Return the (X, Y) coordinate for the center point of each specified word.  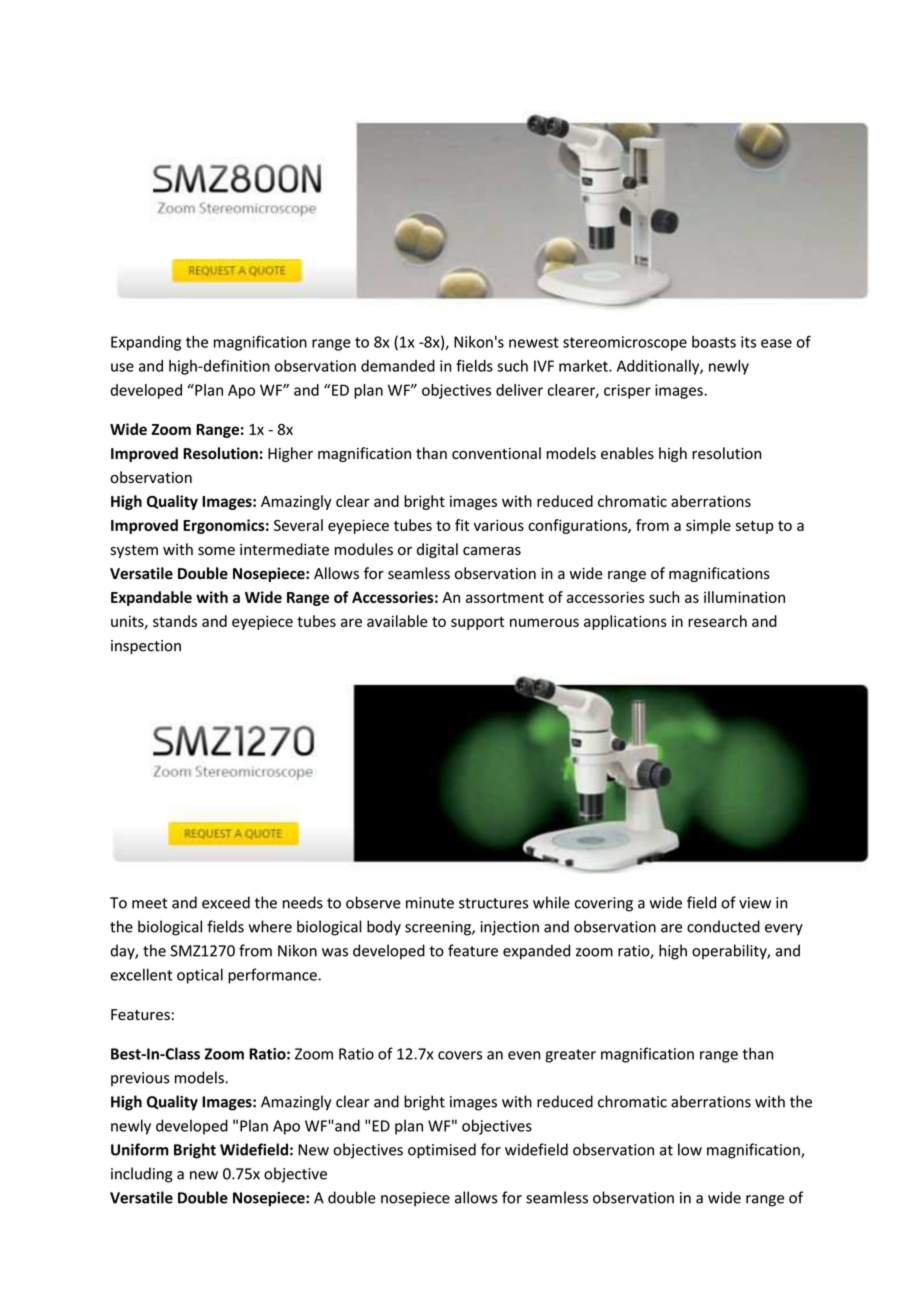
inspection (146, 647)
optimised (442, 1151)
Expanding (146, 343)
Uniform (140, 1149)
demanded (398, 366)
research (717, 621)
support (477, 623)
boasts (714, 342)
